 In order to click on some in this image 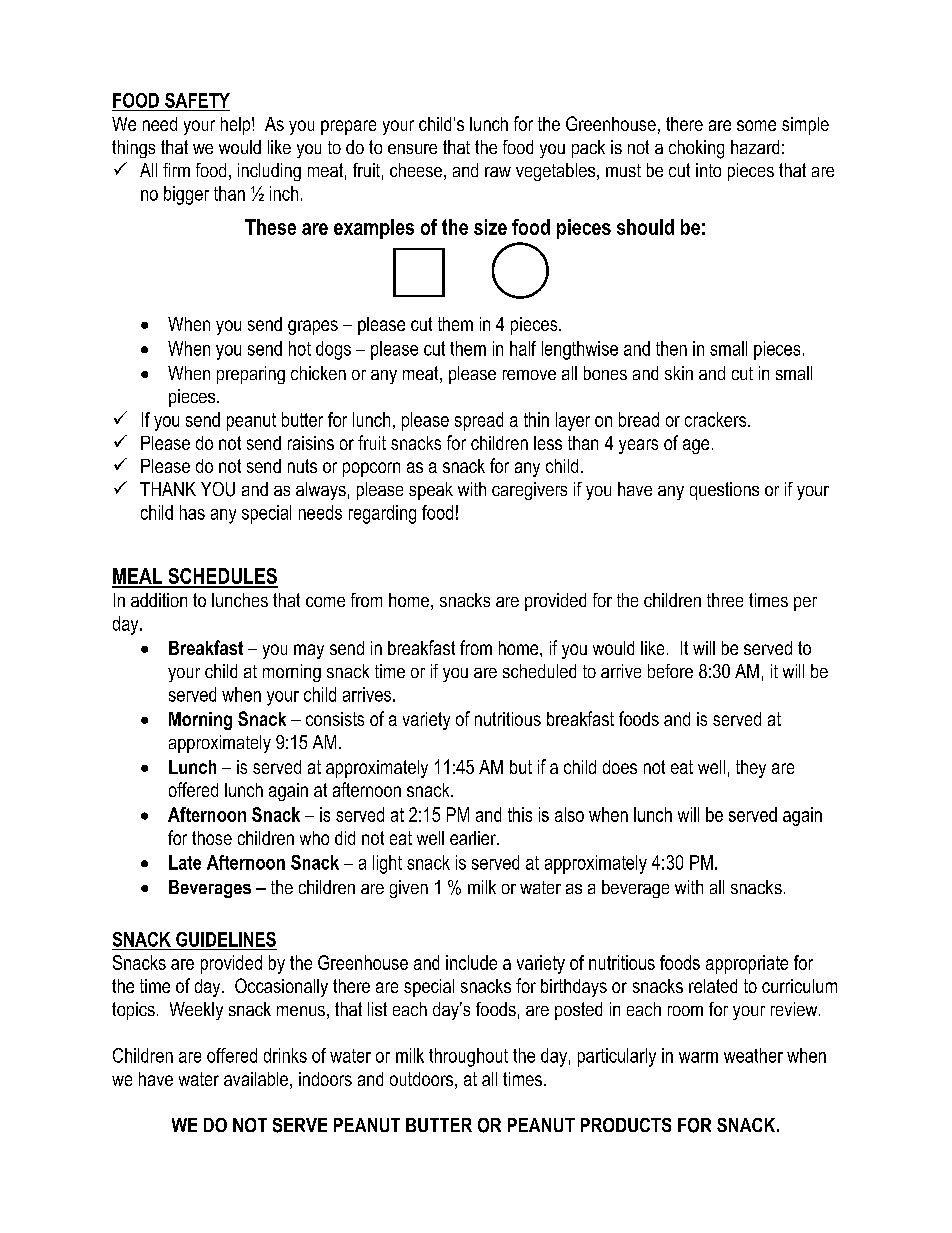, I will do `click(756, 125)`.
